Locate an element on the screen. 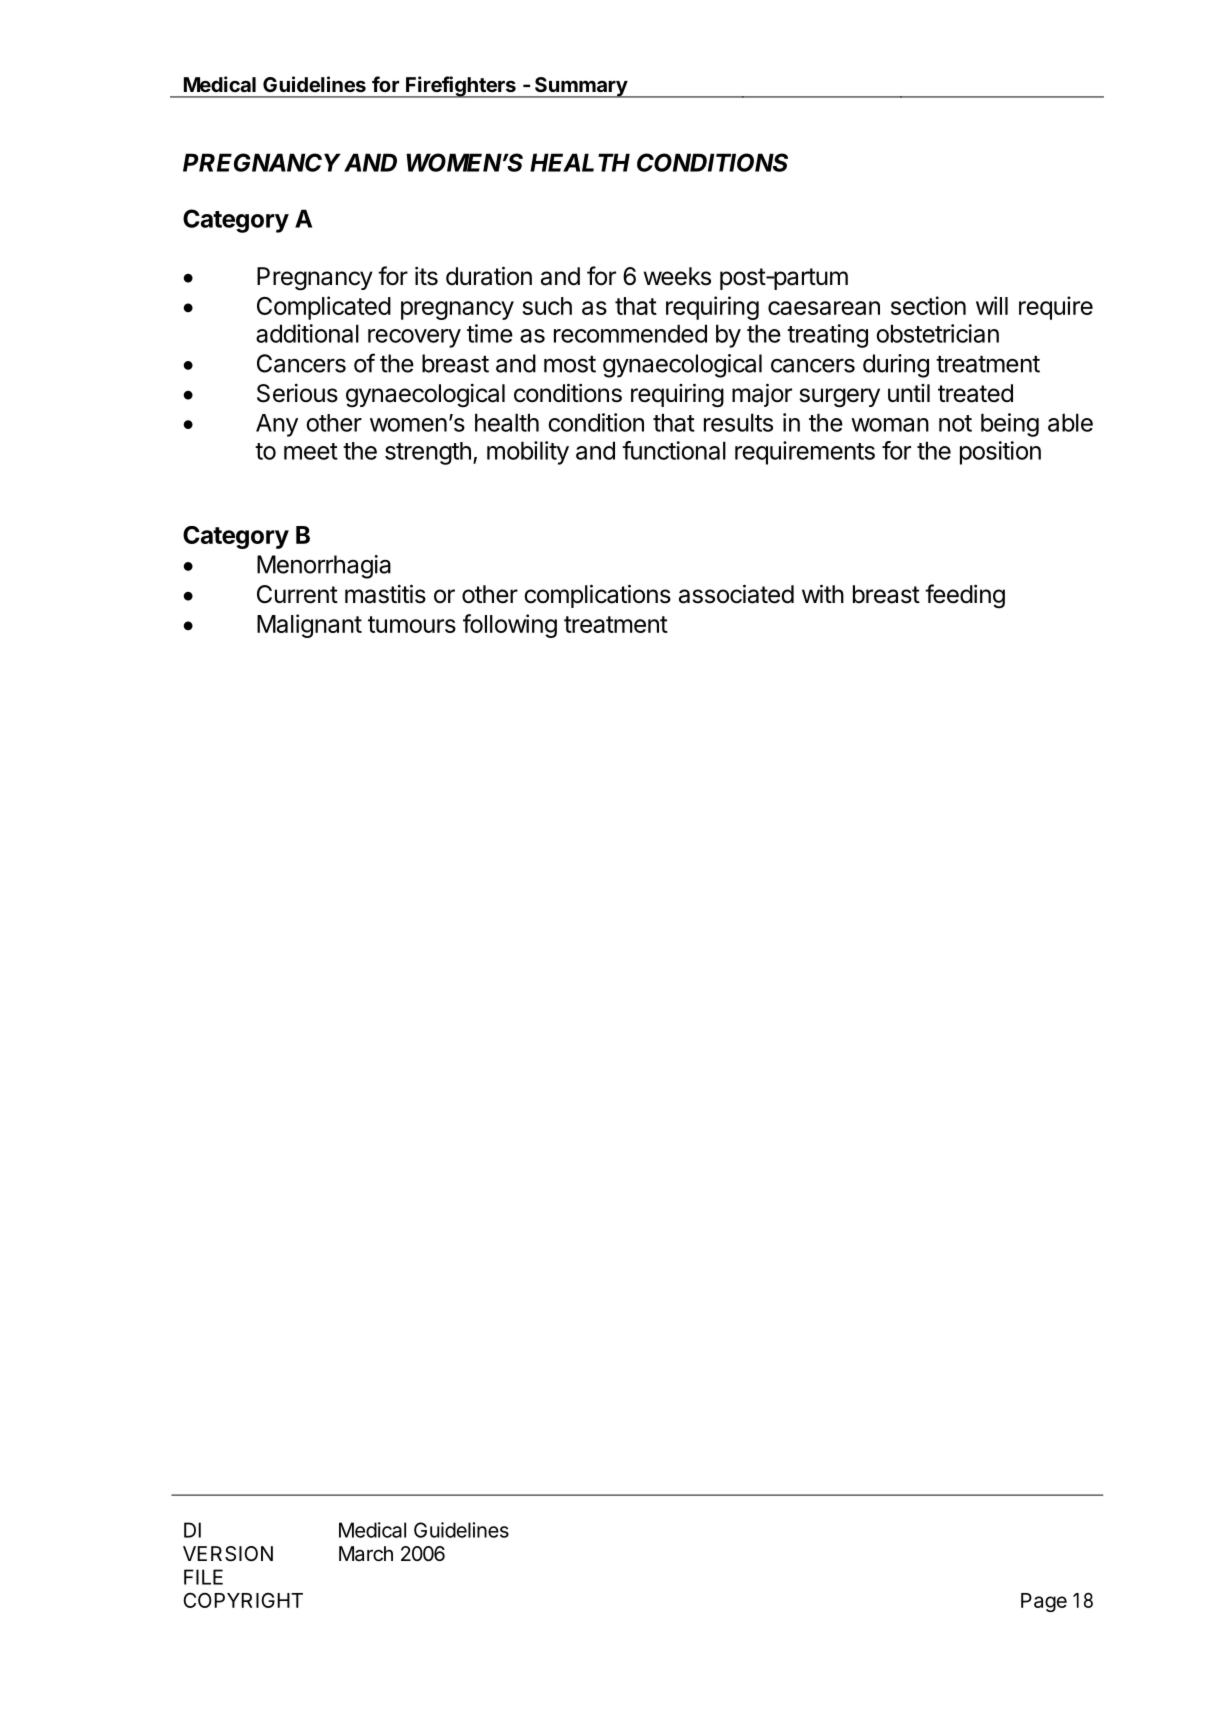 The height and width of the screenshot is (1709, 1208). Firefighters is located at coordinates (461, 87).
